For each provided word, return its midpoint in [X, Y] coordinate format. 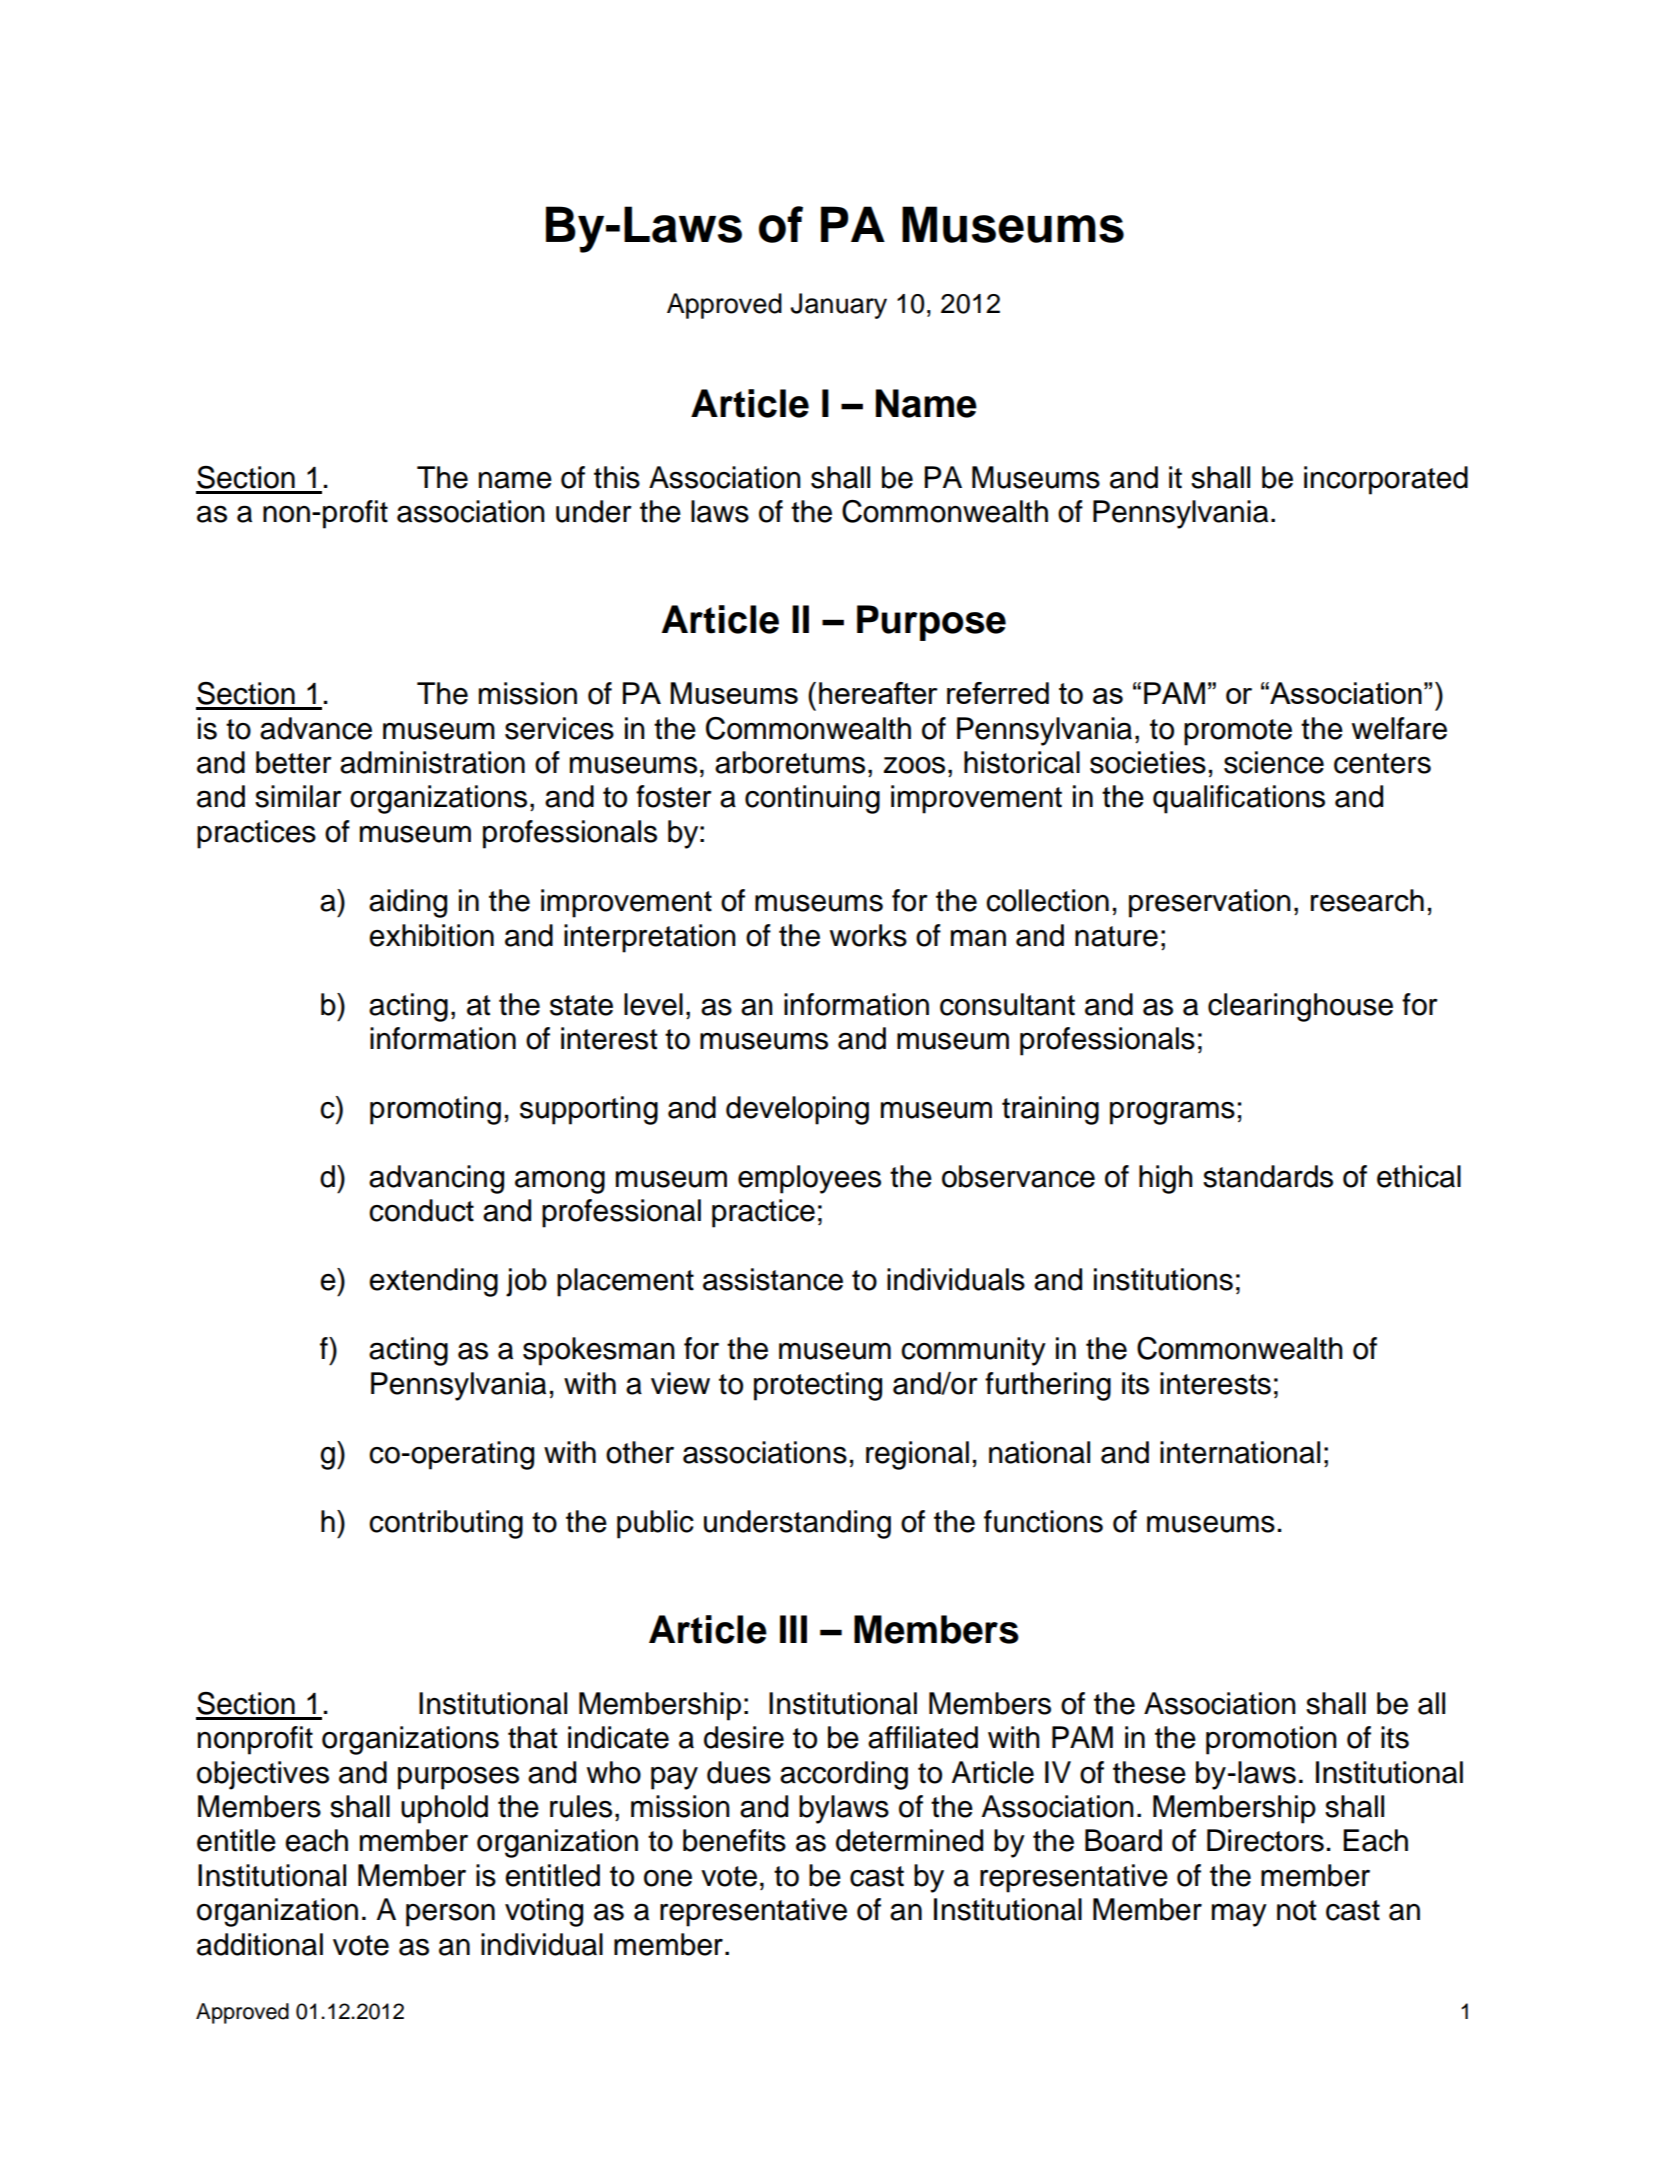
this [617, 477]
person [450, 1915]
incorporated [1386, 480]
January [838, 306]
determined [909, 1840]
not [1296, 1910]
